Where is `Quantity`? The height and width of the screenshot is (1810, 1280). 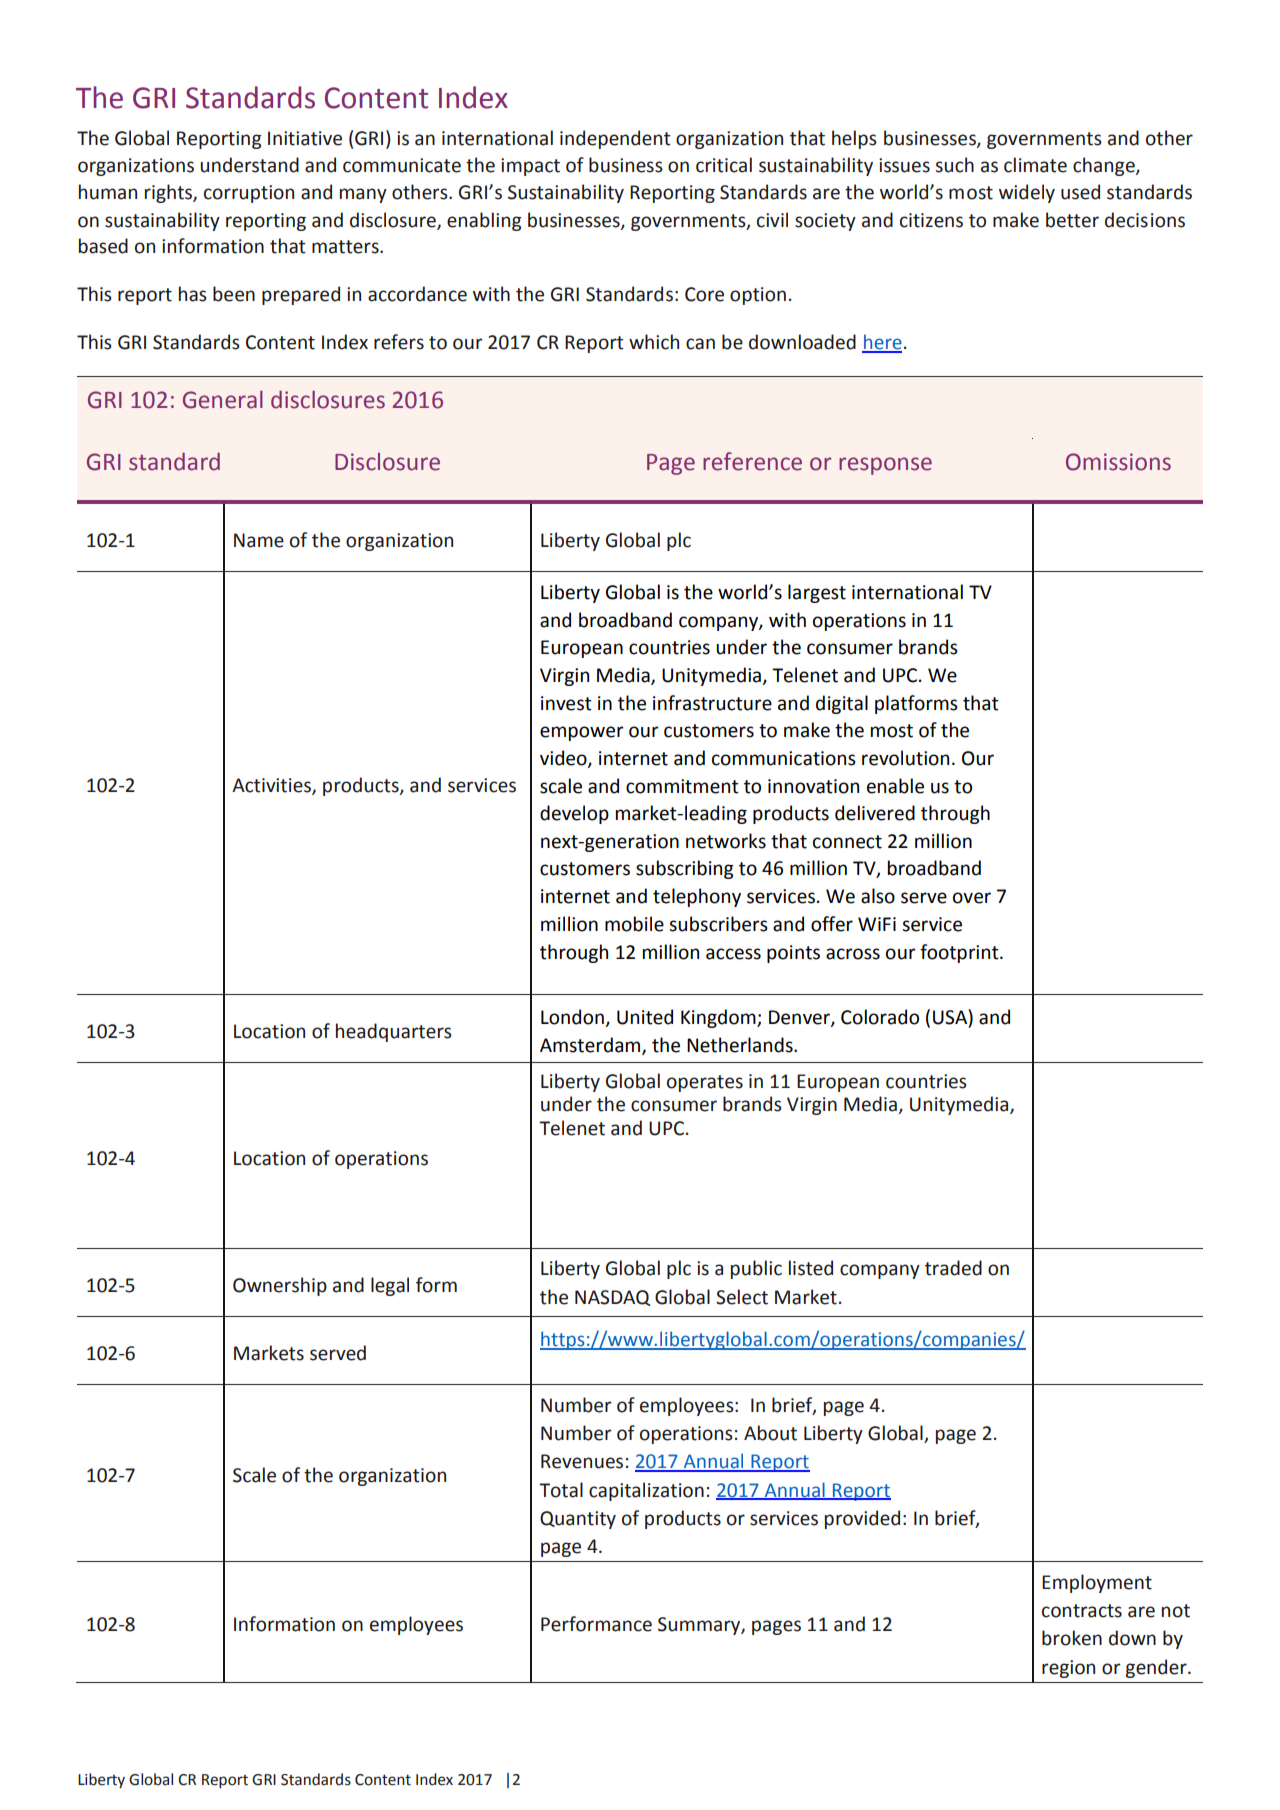 Quantity is located at coordinates (578, 1520).
